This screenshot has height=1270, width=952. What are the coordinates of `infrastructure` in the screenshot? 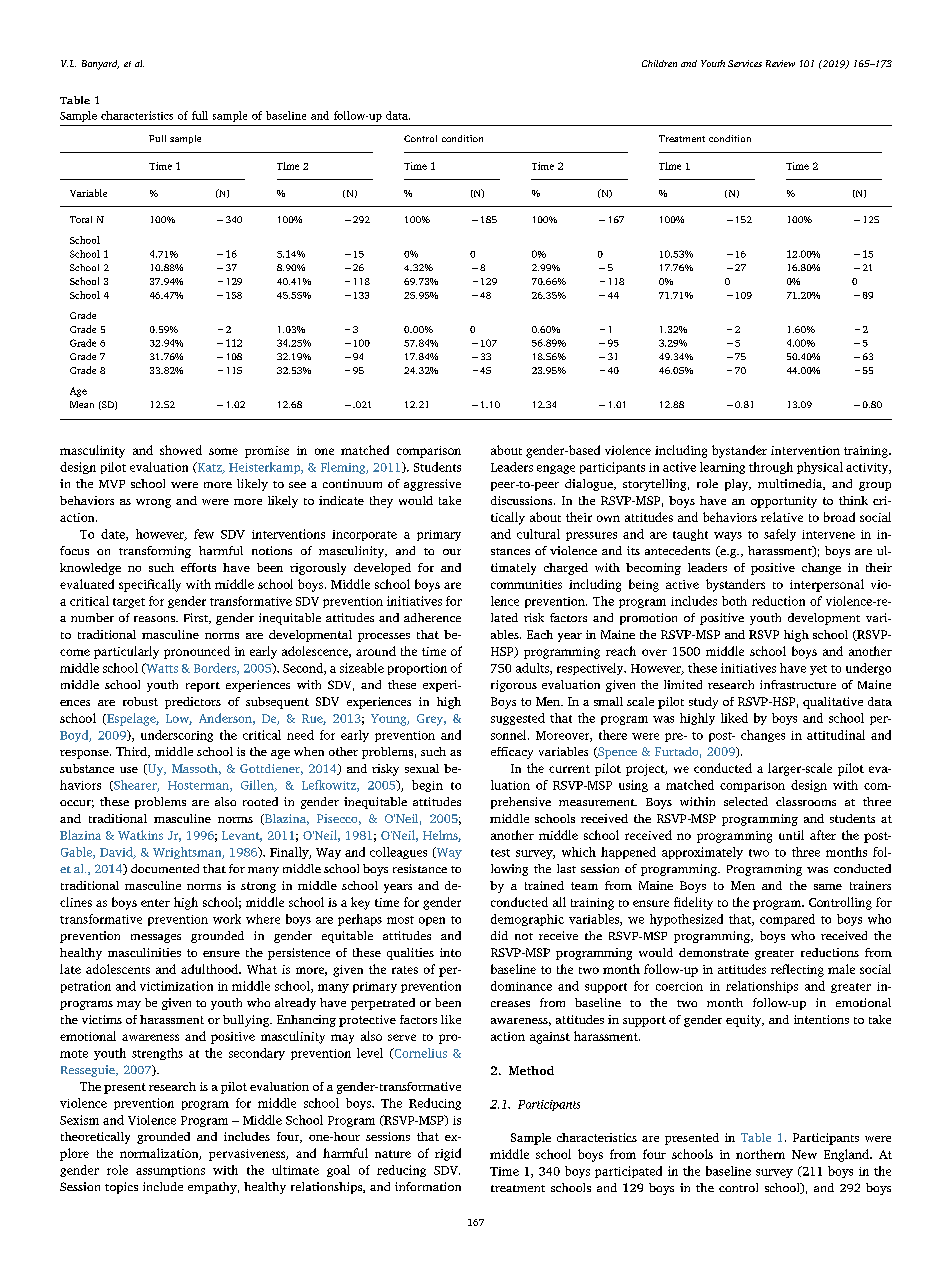 It's located at (798, 684).
